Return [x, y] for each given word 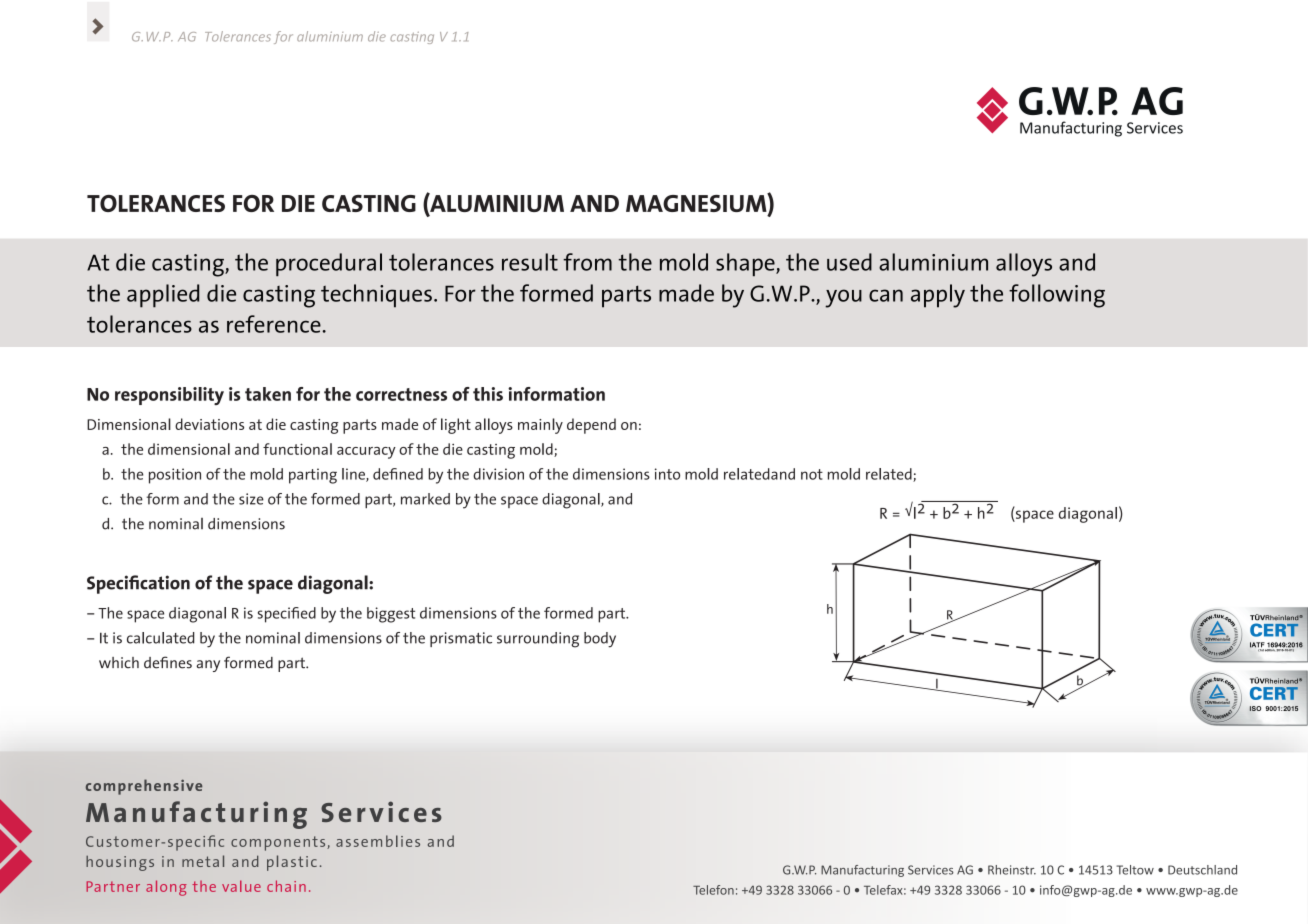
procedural [329, 264]
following [1057, 296]
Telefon [713, 890]
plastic [292, 863]
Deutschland [1202, 870]
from [587, 262]
